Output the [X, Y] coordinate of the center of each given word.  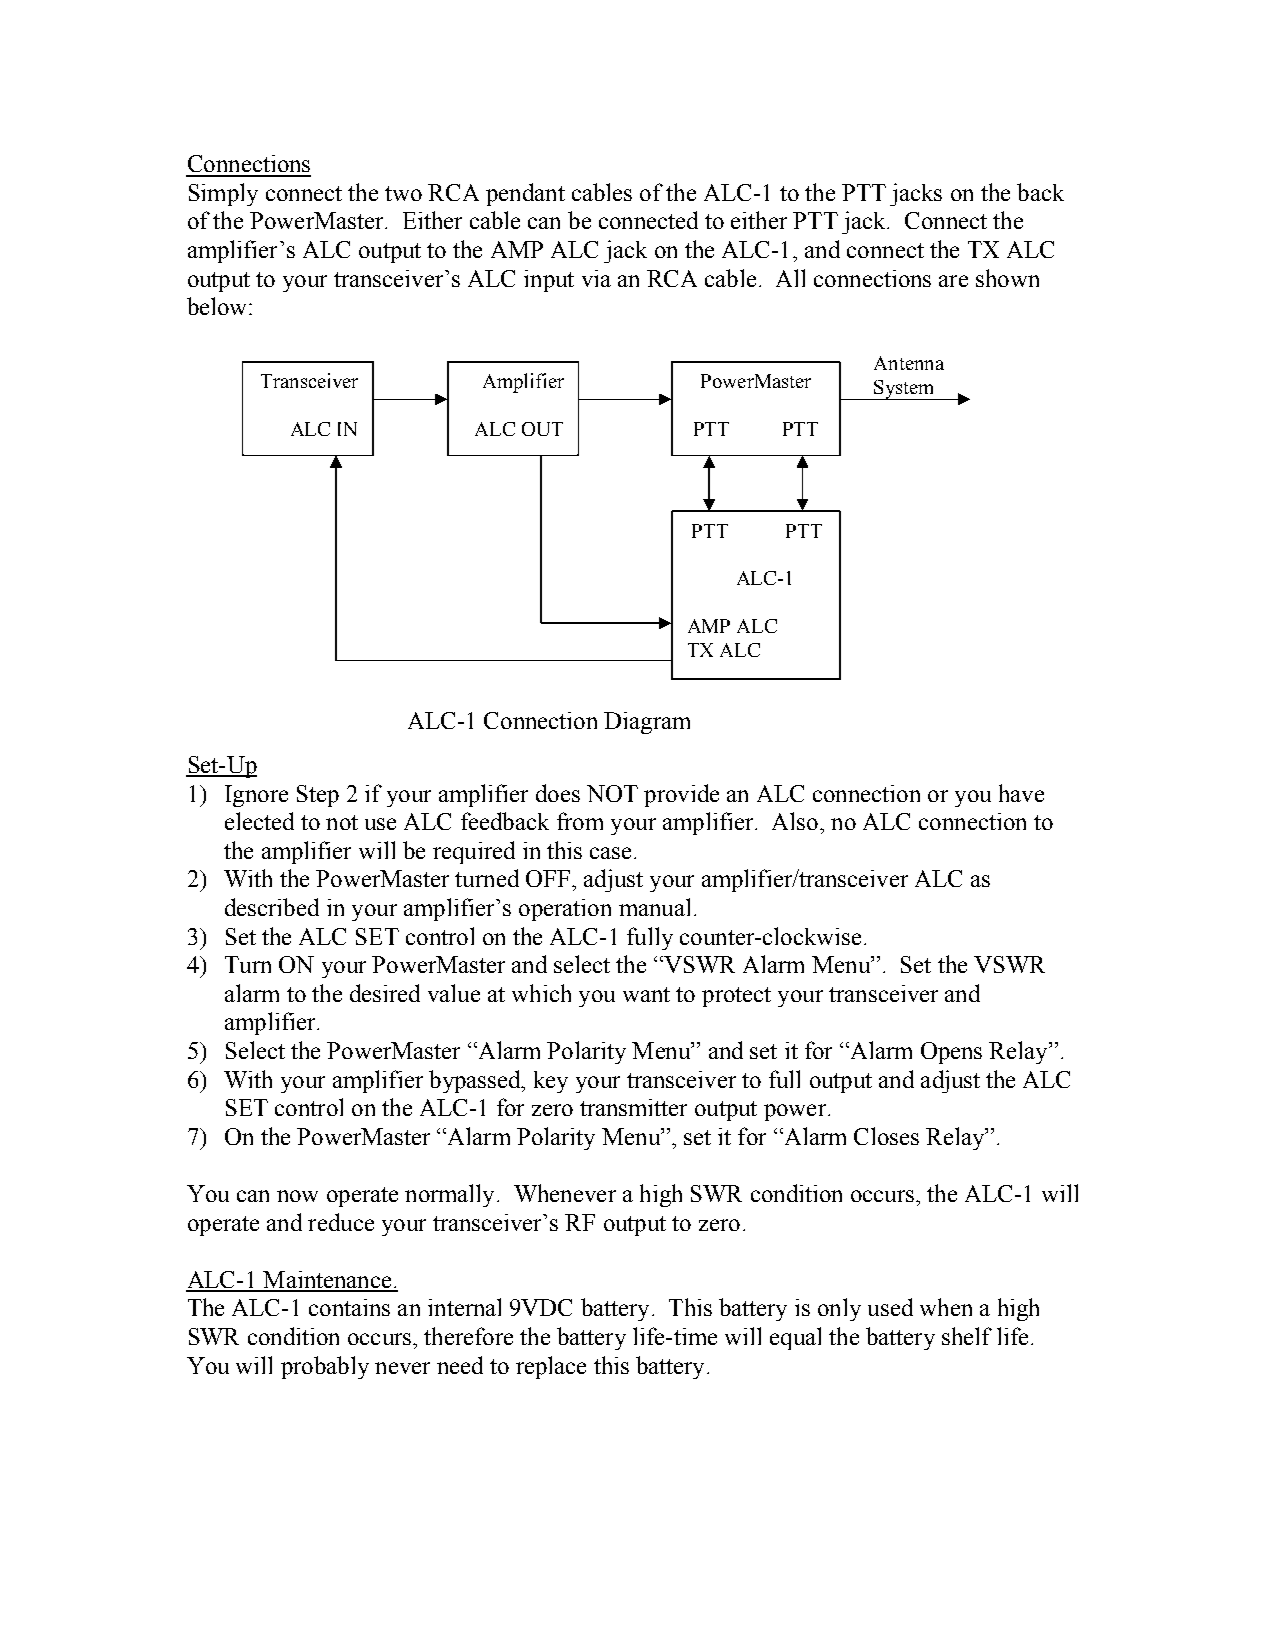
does [558, 793]
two [403, 193]
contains [349, 1307]
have [1021, 793]
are [953, 281]
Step [318, 796]
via [596, 278]
